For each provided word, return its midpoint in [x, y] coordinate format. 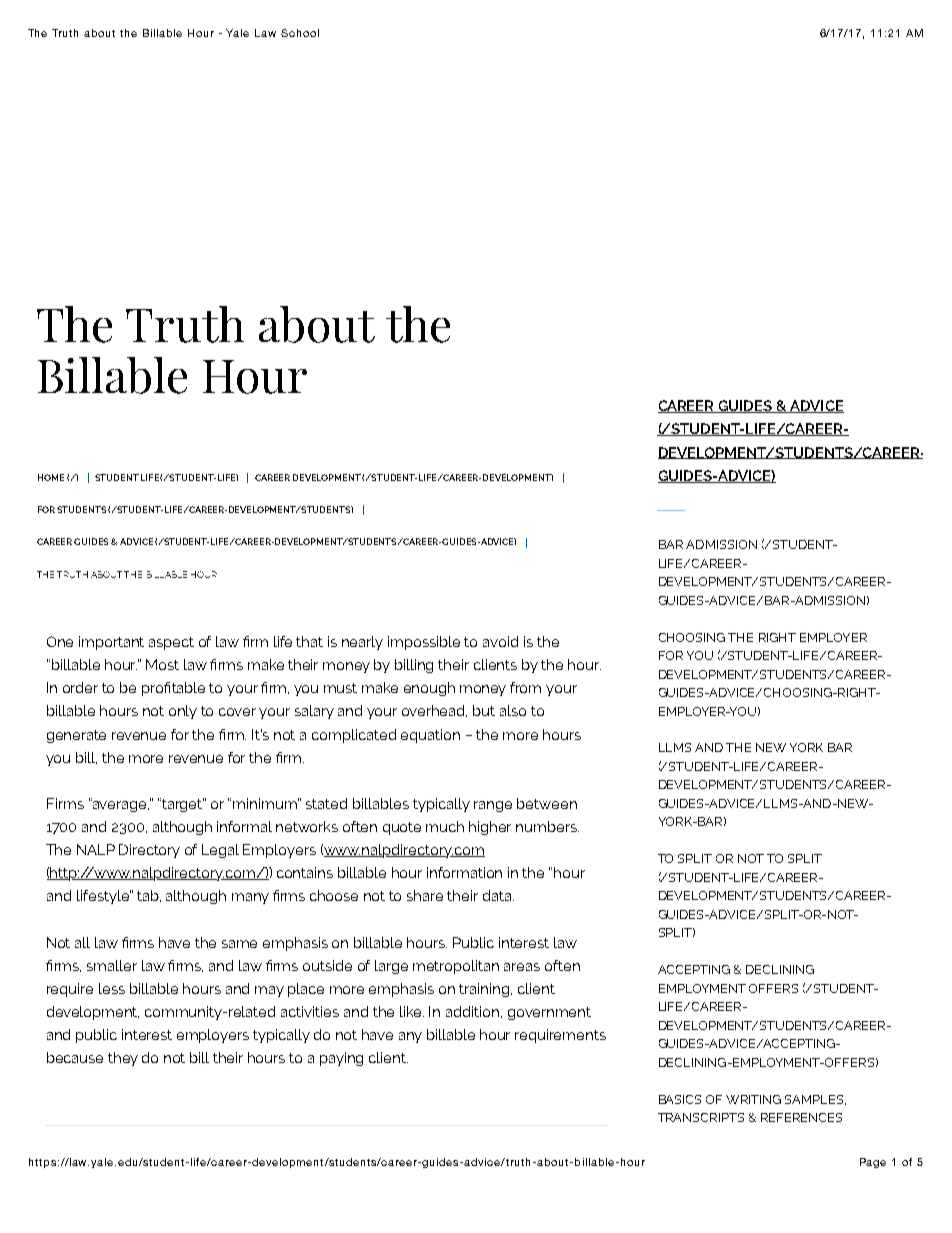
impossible [424, 643]
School [300, 33]
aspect [171, 643]
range [493, 806]
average [120, 806]
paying [341, 1059]
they [123, 1059]
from [525, 687]
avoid [500, 641]
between [547, 803]
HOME [51, 477]
